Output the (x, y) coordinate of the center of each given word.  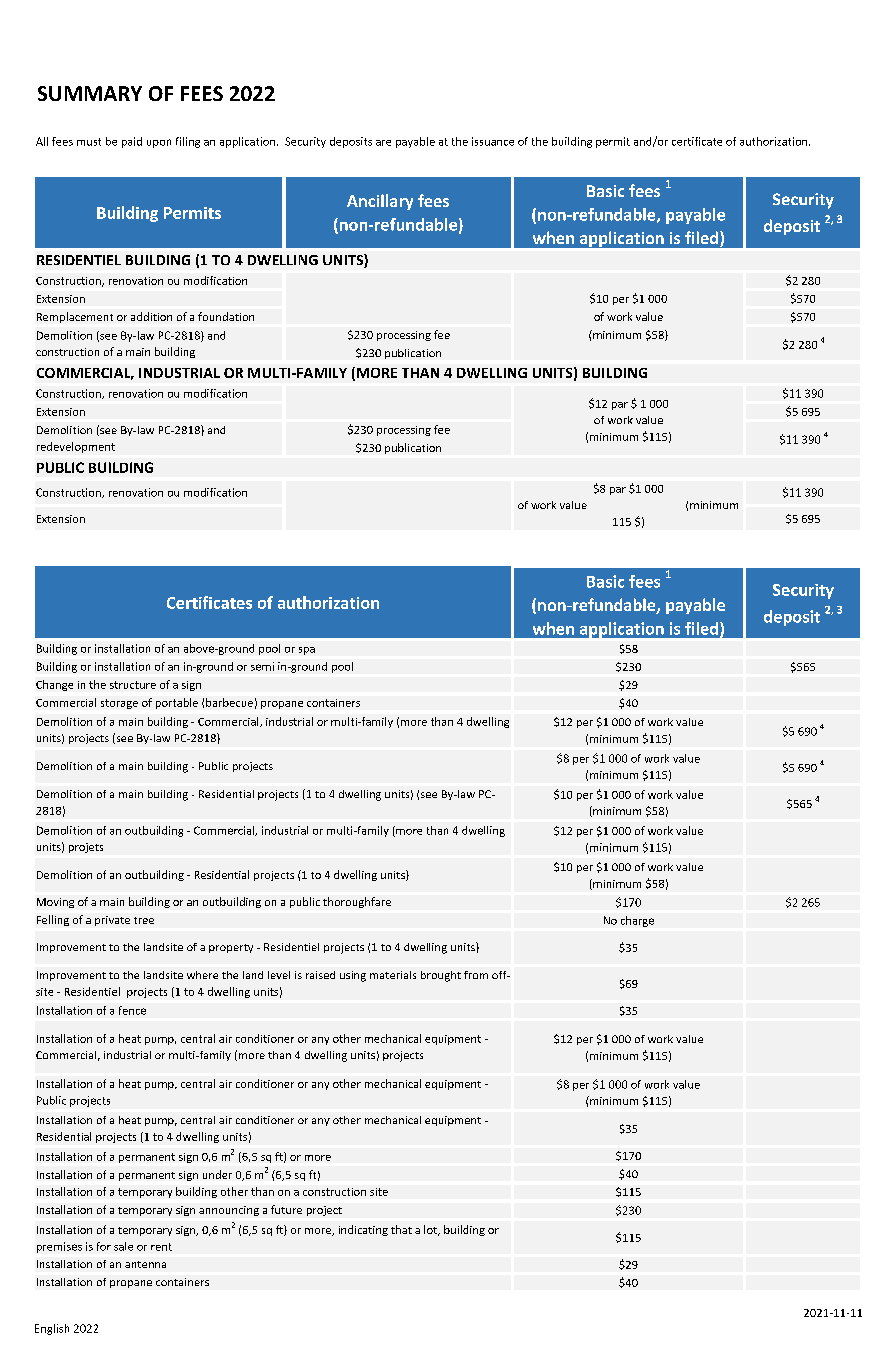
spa (307, 651)
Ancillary (380, 202)
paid (132, 142)
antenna (145, 1264)
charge (637, 921)
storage (119, 704)
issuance (493, 141)
